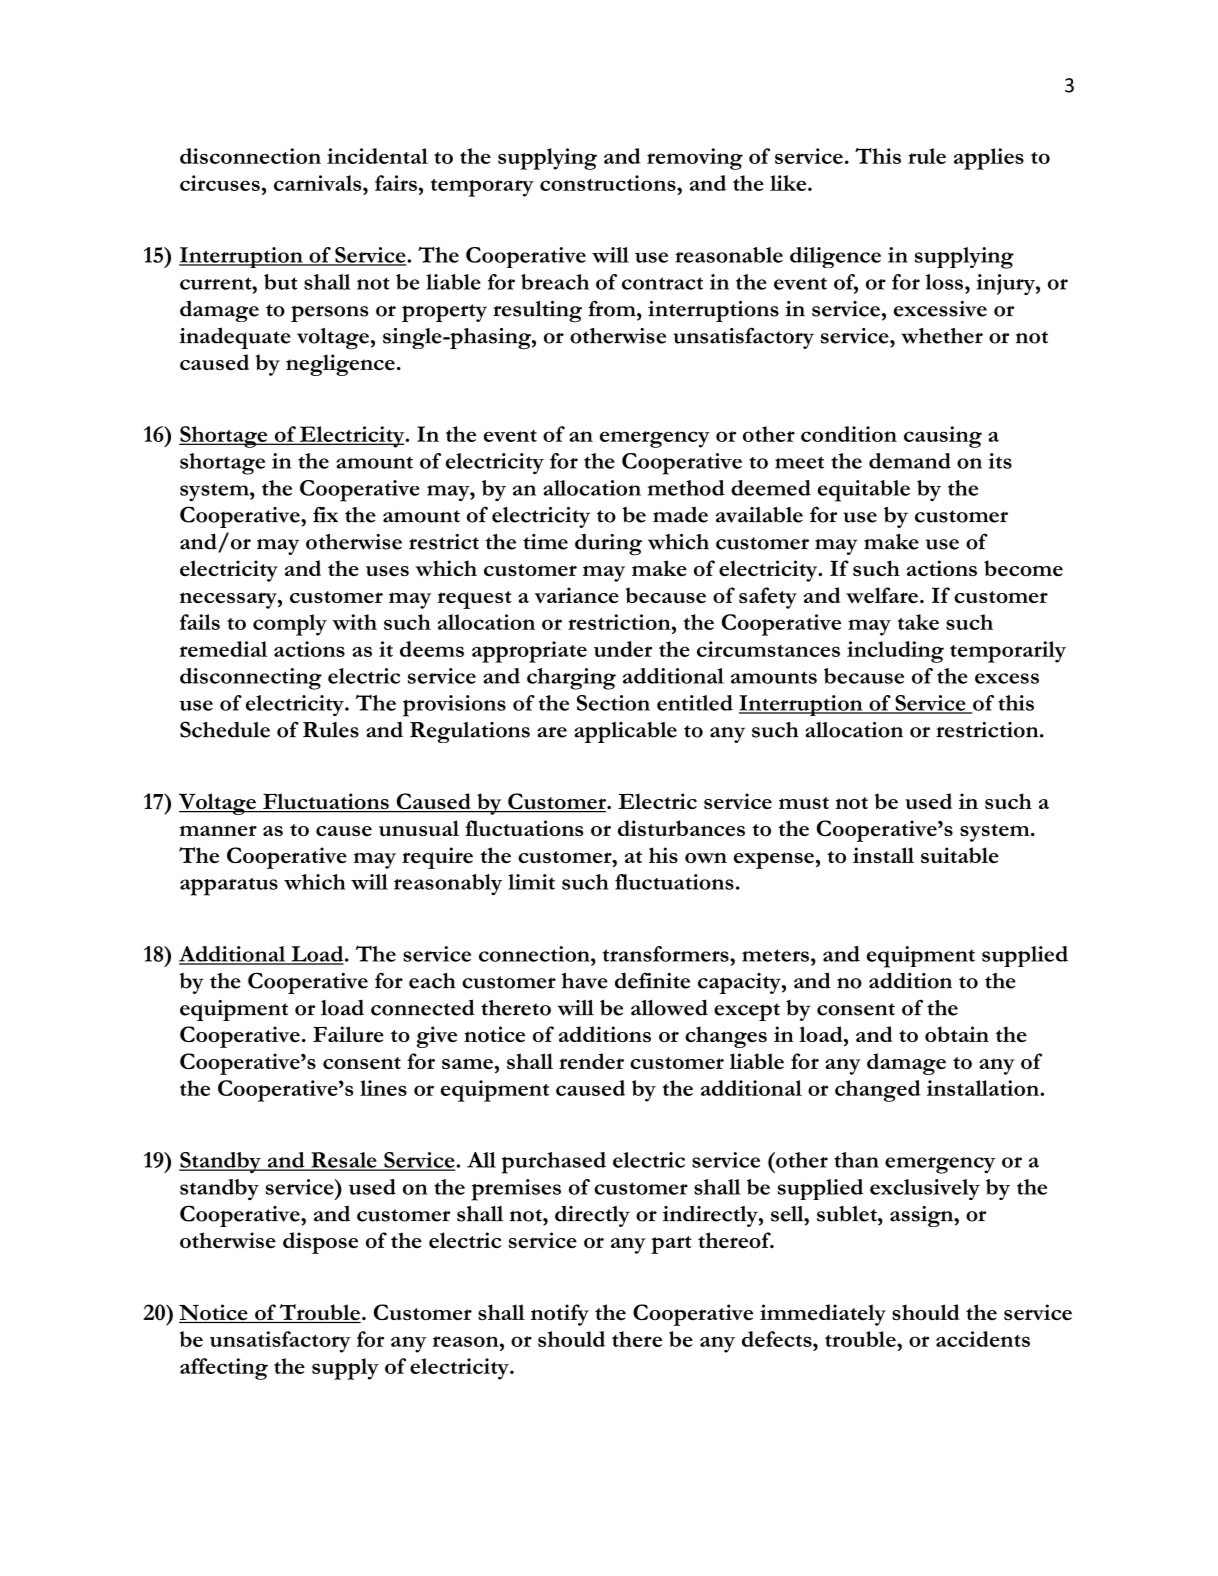 The width and height of the screenshot is (1218, 1576). I want to click on obtain, so click(957, 1034).
